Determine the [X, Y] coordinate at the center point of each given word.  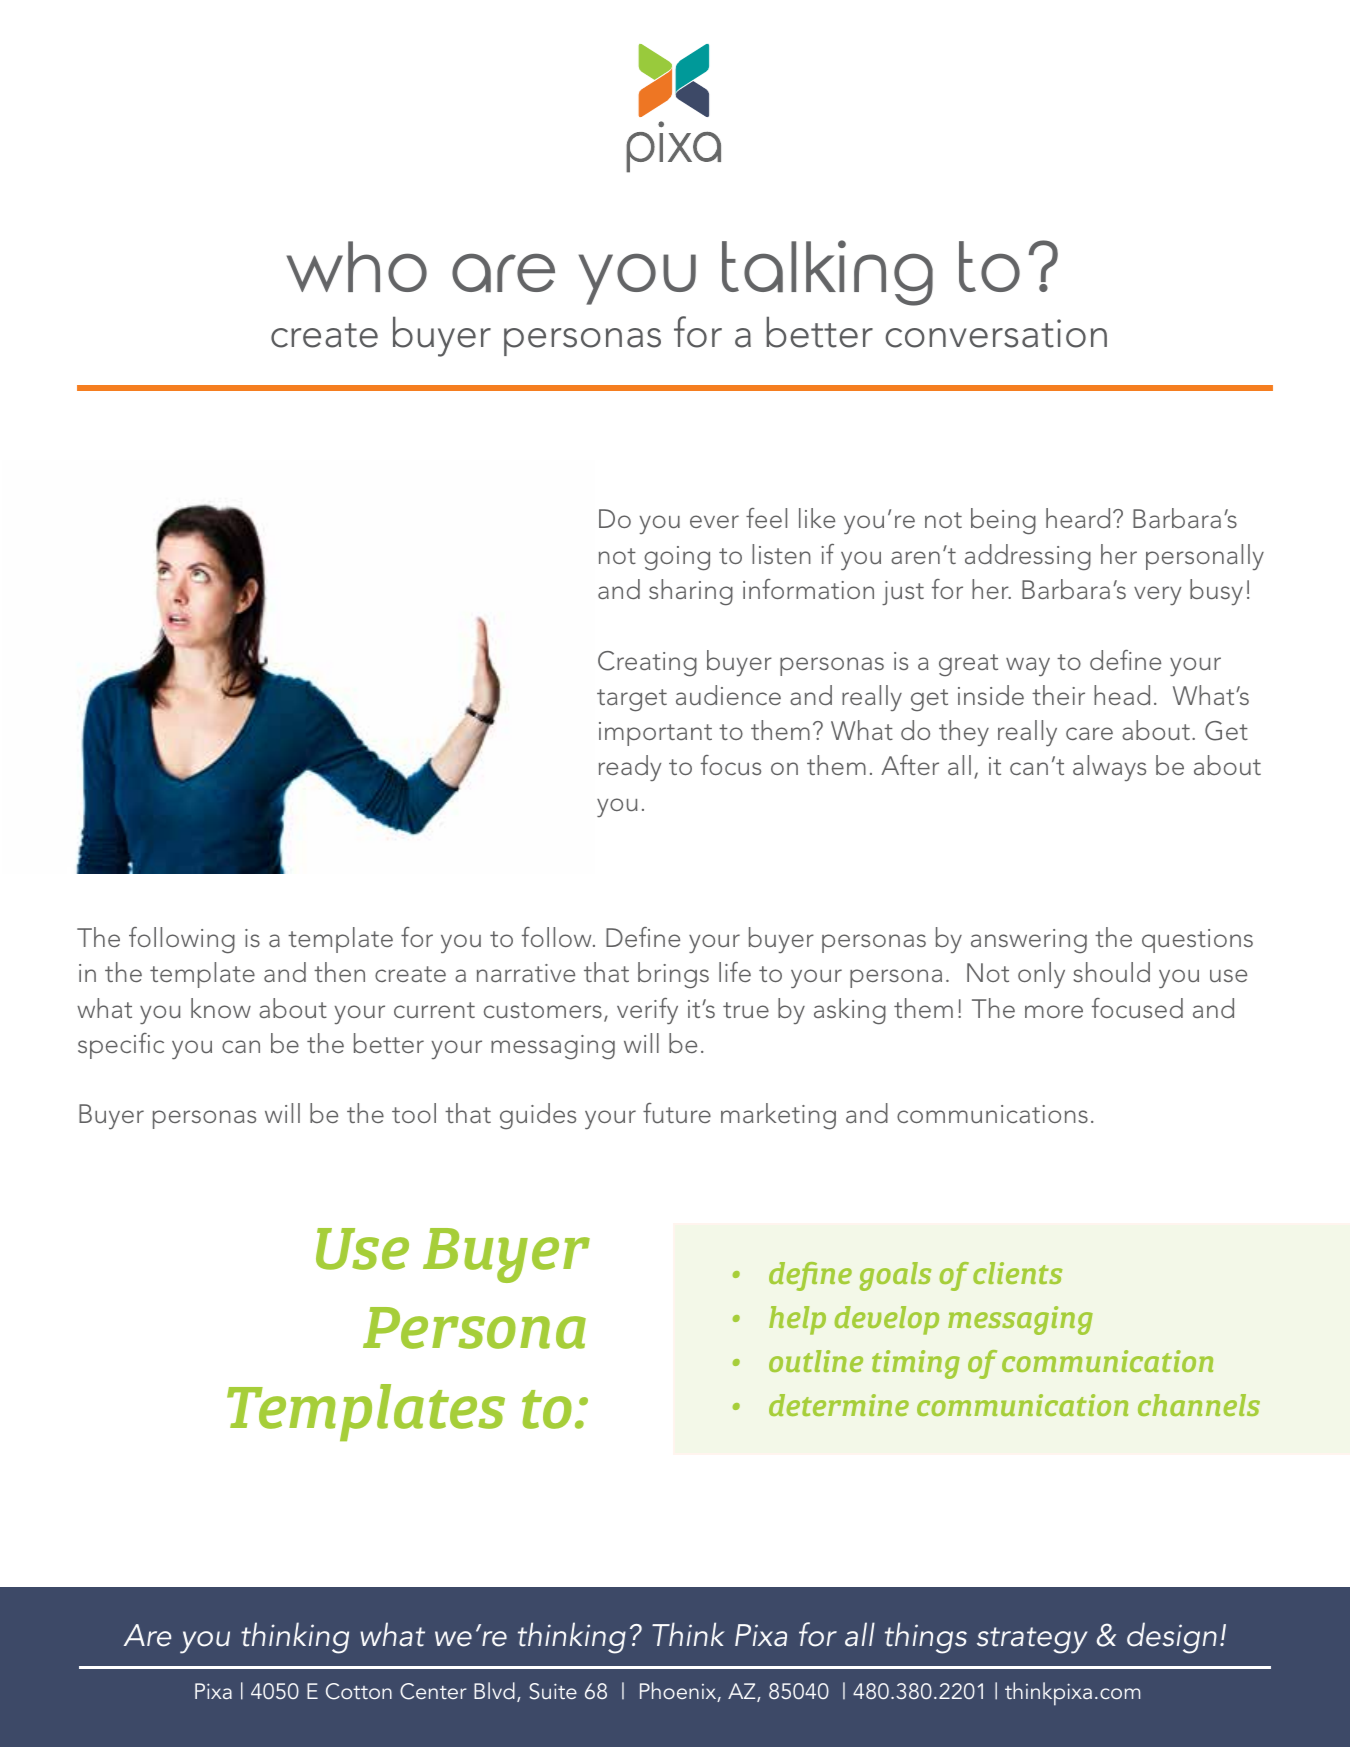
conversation [996, 333]
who [357, 266]
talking [827, 273]
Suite [553, 1691]
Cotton [359, 1691]
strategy [1032, 1640]
